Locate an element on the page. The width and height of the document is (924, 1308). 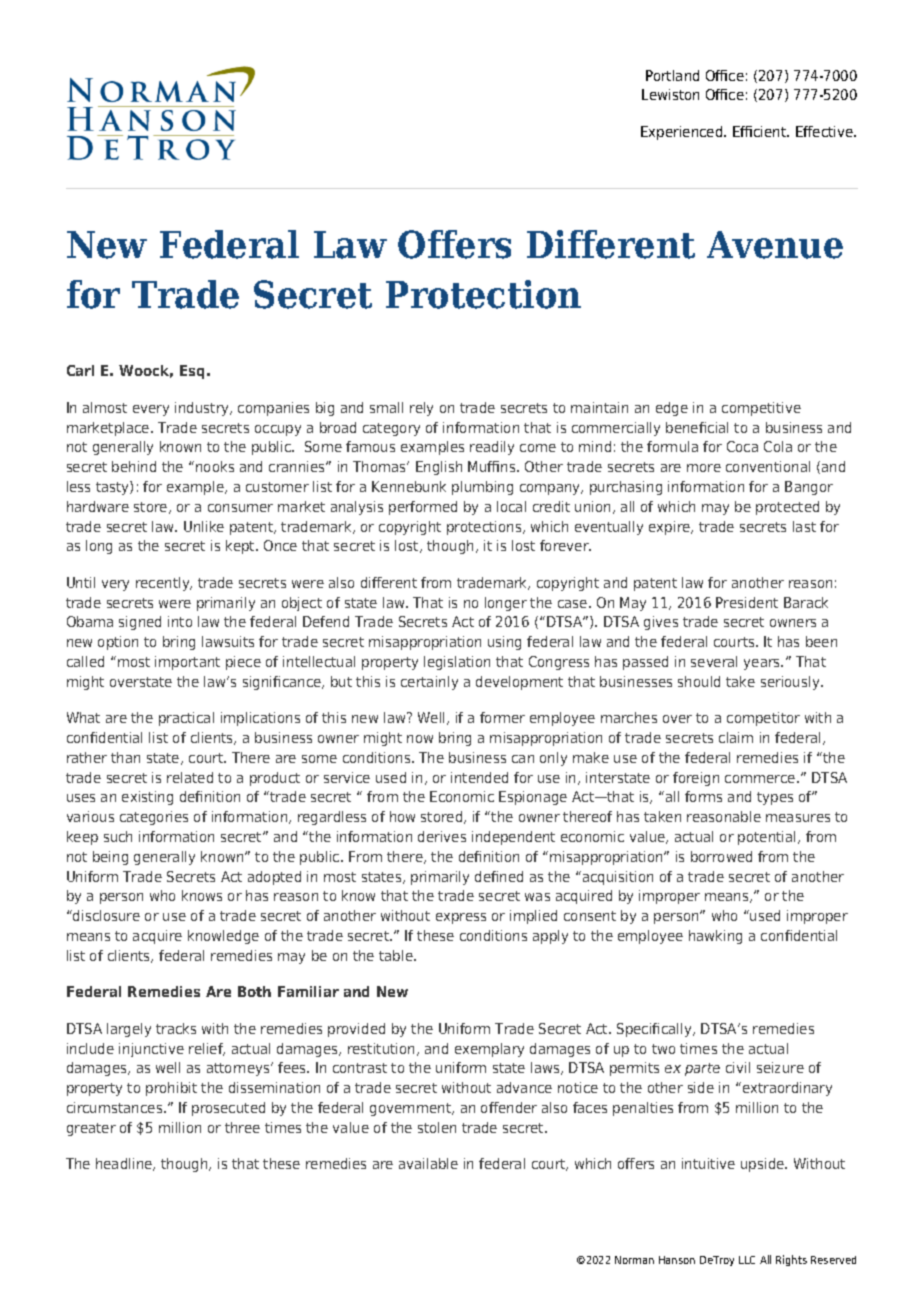
Experienced is located at coordinates (683, 133).
